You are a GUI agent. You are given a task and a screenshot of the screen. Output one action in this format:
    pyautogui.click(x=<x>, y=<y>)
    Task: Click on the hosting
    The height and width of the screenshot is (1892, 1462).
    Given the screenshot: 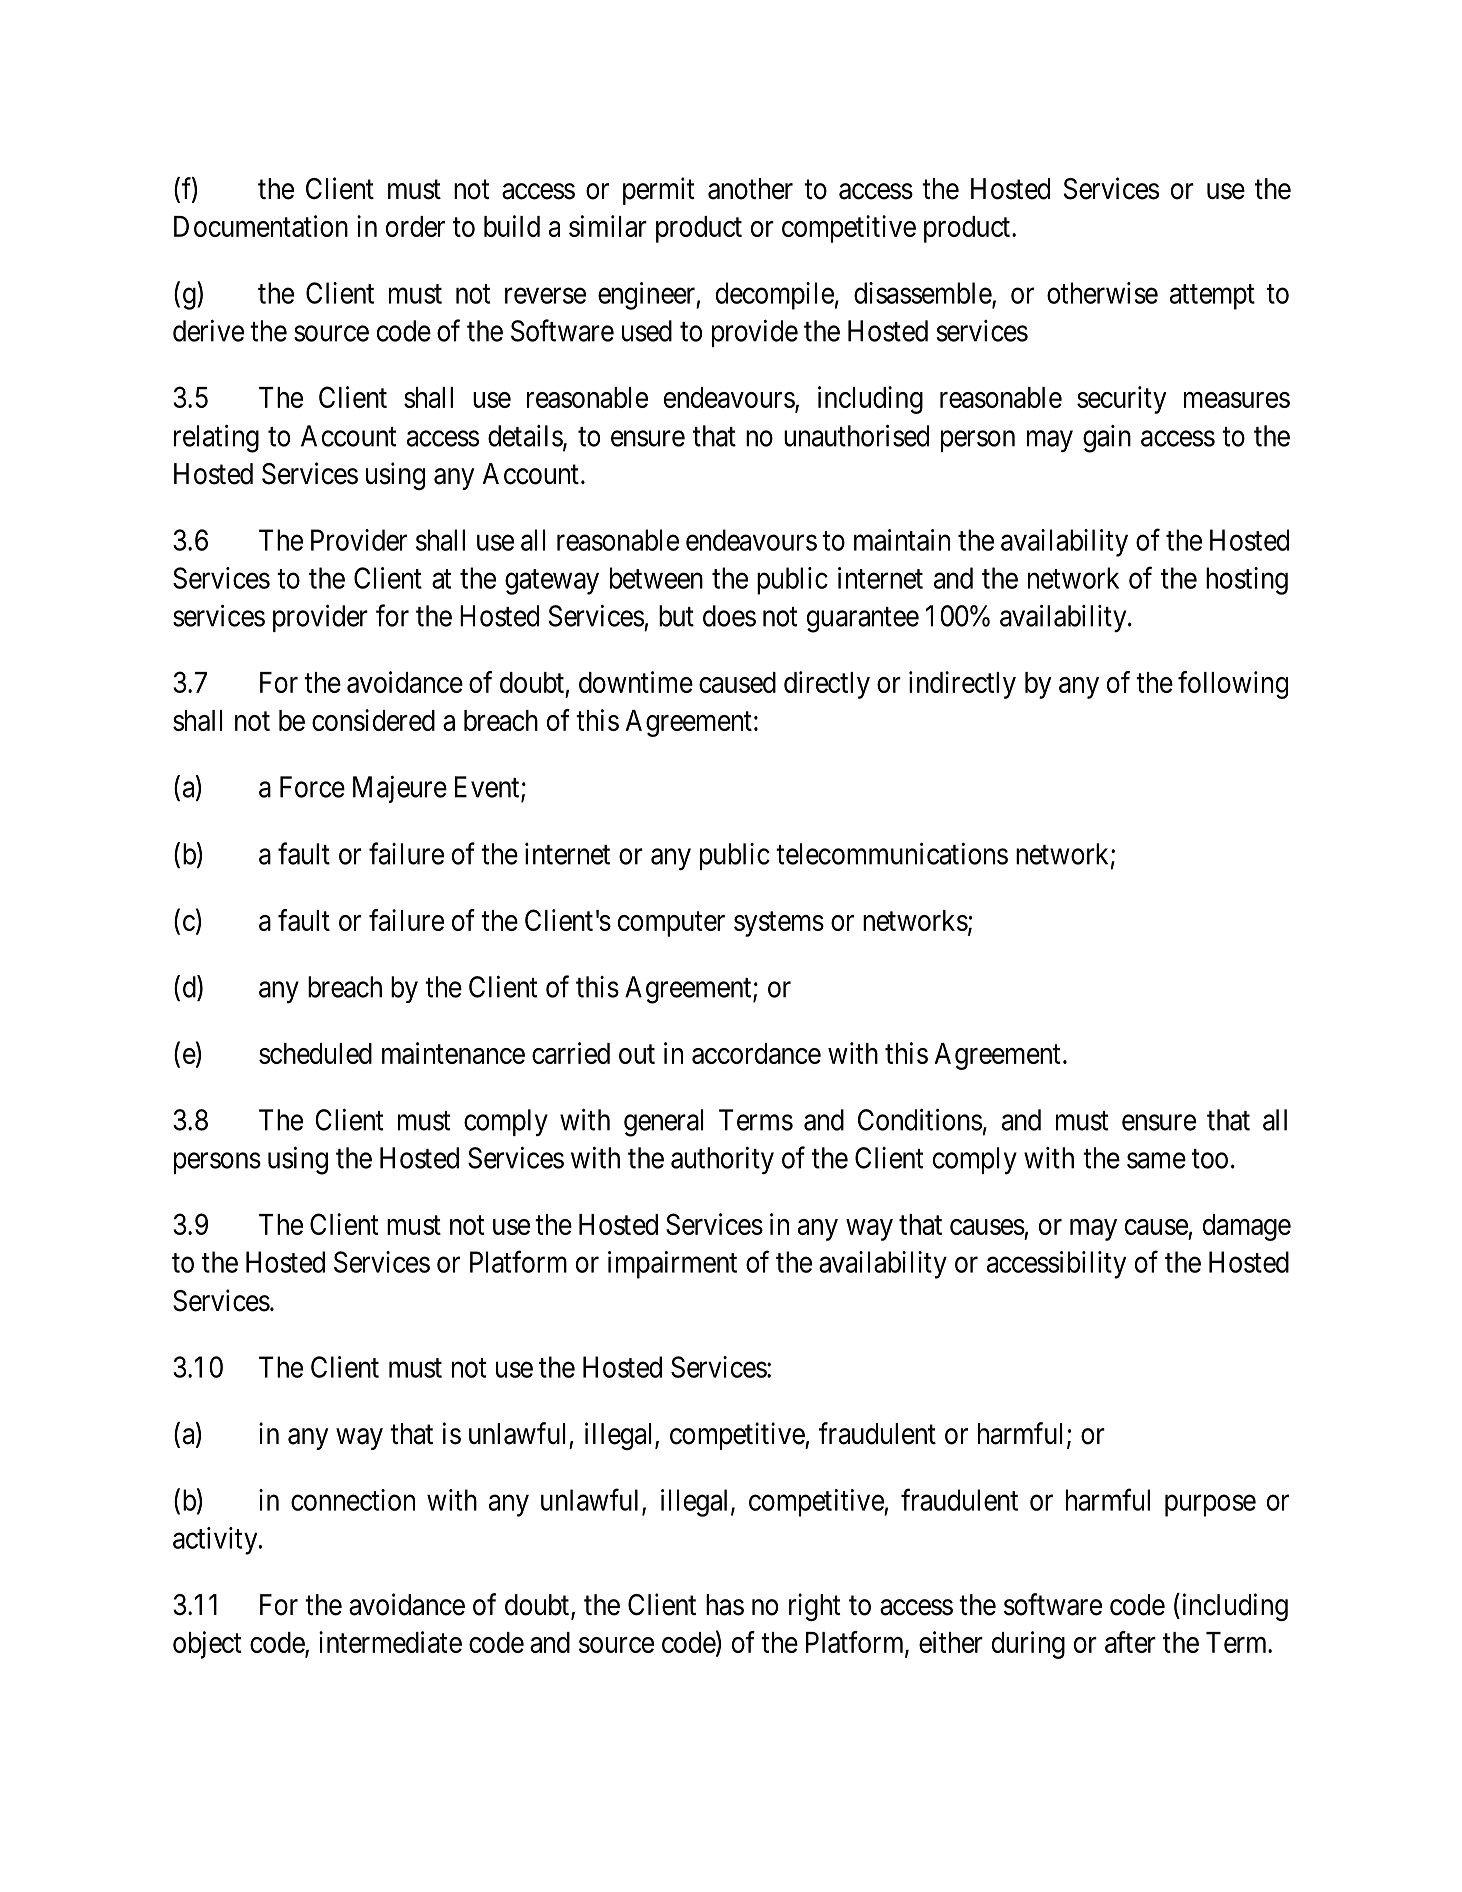 What is the action you would take?
    pyautogui.click(x=1247, y=581)
